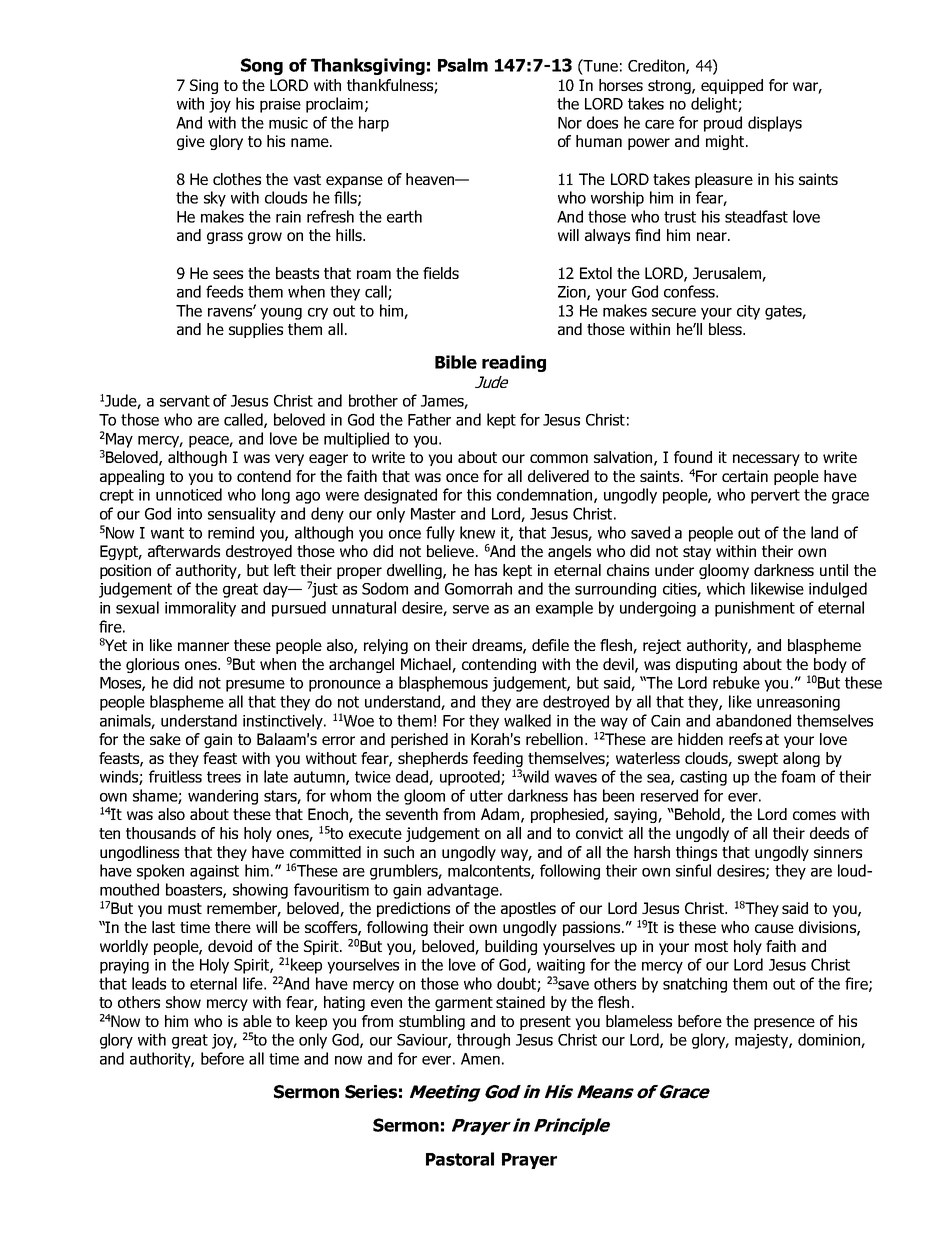  What do you see at coordinates (464, 891) in the document?
I see `advantage` at bounding box center [464, 891].
